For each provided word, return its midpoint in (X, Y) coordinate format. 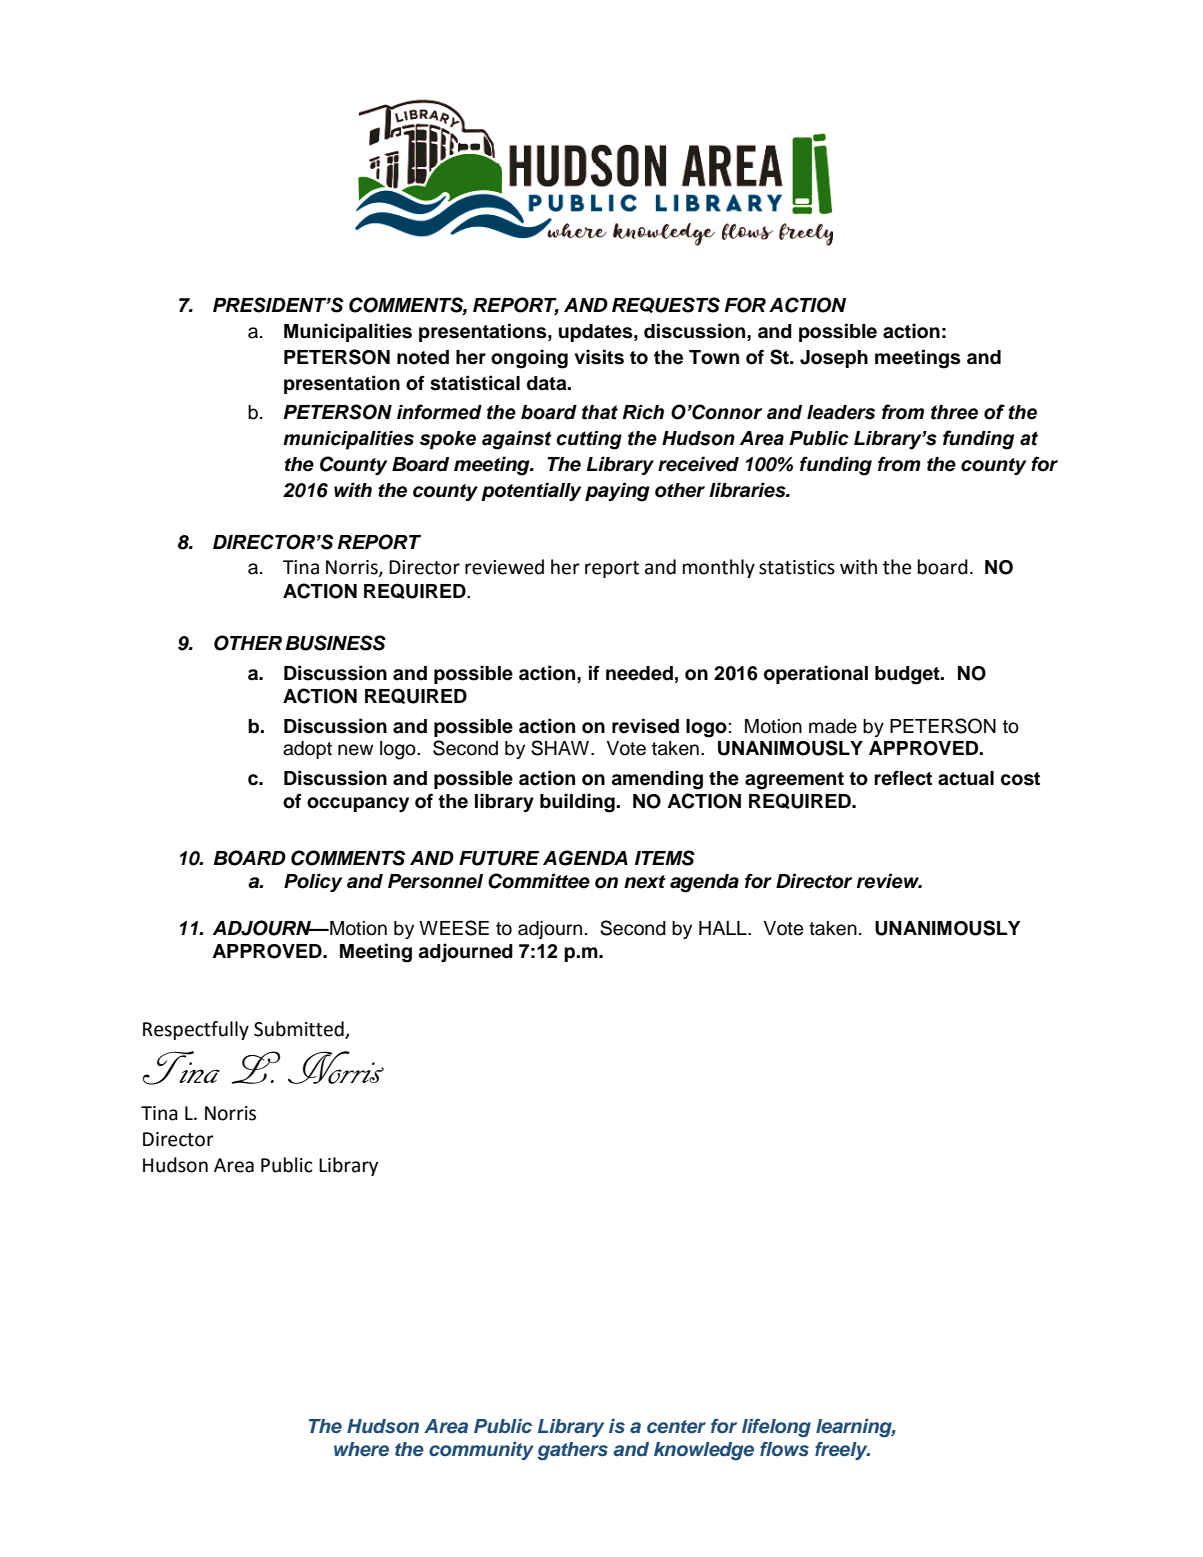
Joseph (834, 359)
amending (657, 780)
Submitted (299, 1029)
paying (617, 492)
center (676, 1426)
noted (423, 357)
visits (599, 357)
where (361, 1449)
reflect (903, 778)
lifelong (776, 1428)
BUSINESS (335, 643)
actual (966, 778)
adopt (307, 750)
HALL (724, 928)
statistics (797, 567)
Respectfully (196, 1030)
